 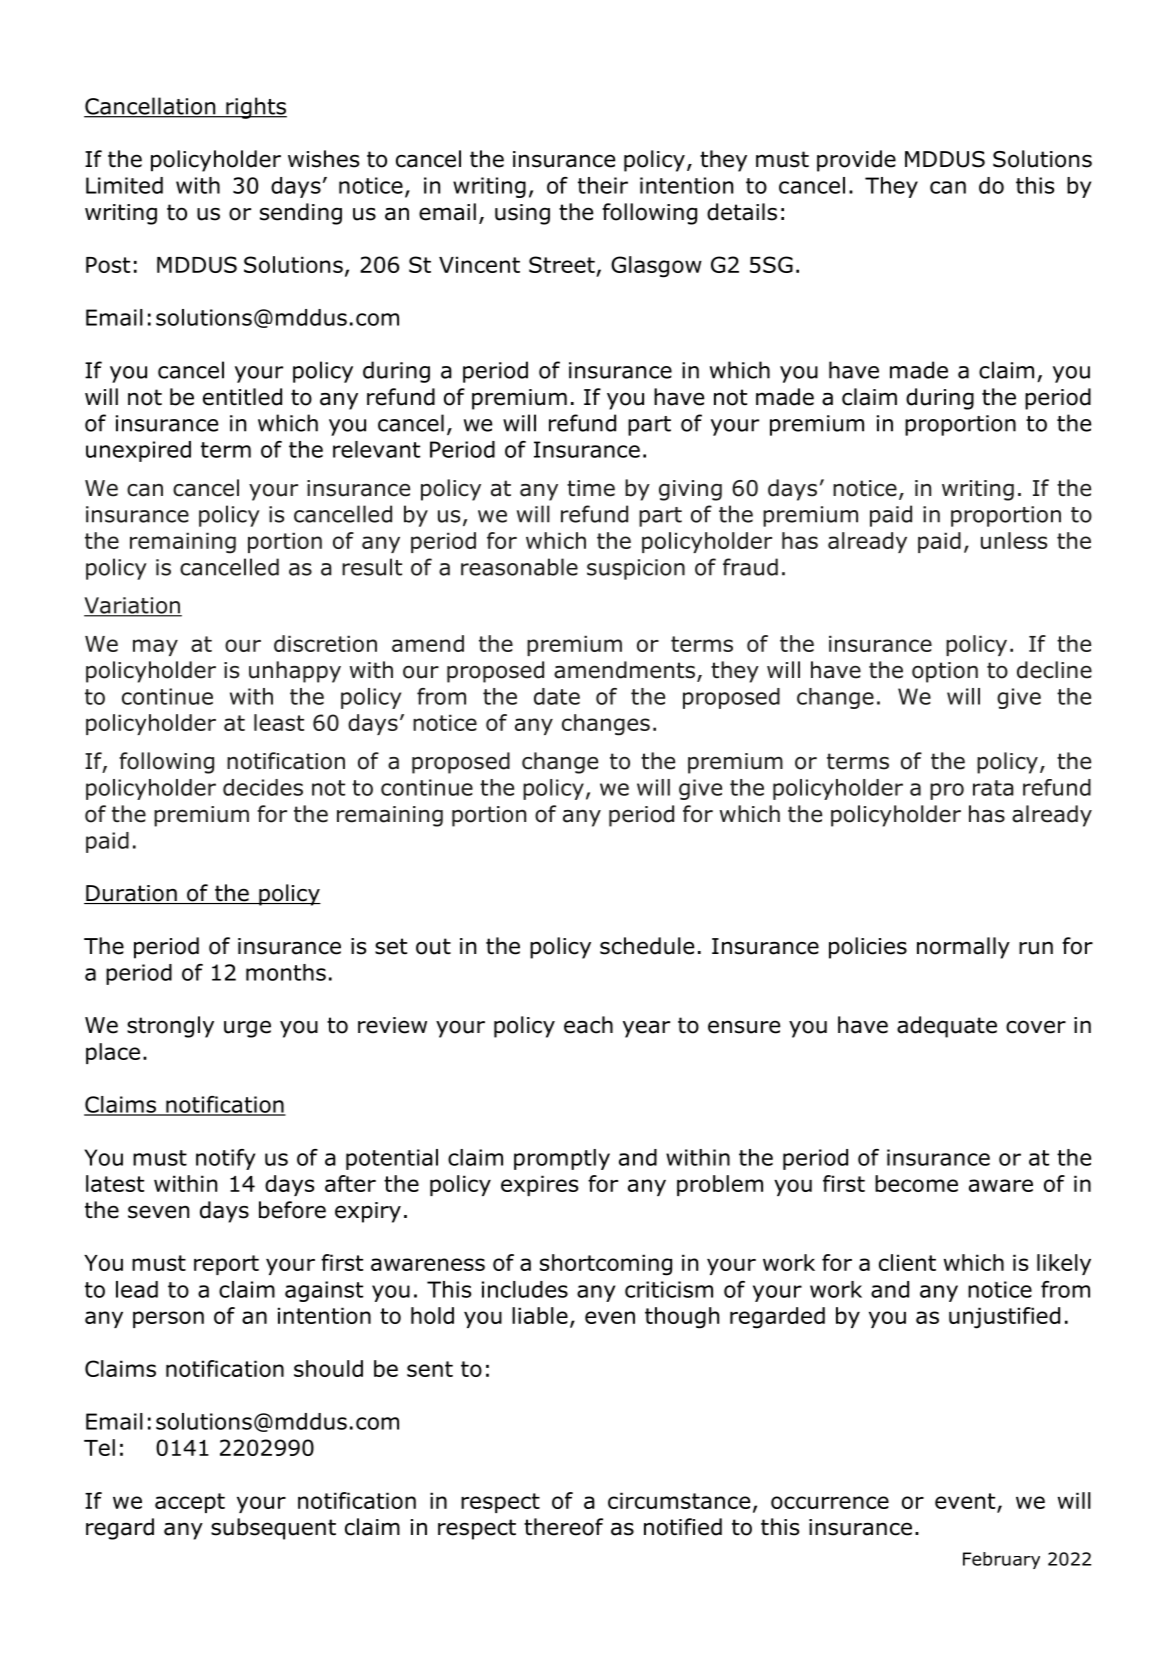 What do you see at coordinates (557, 696) in the screenshot?
I see `date` at bounding box center [557, 696].
